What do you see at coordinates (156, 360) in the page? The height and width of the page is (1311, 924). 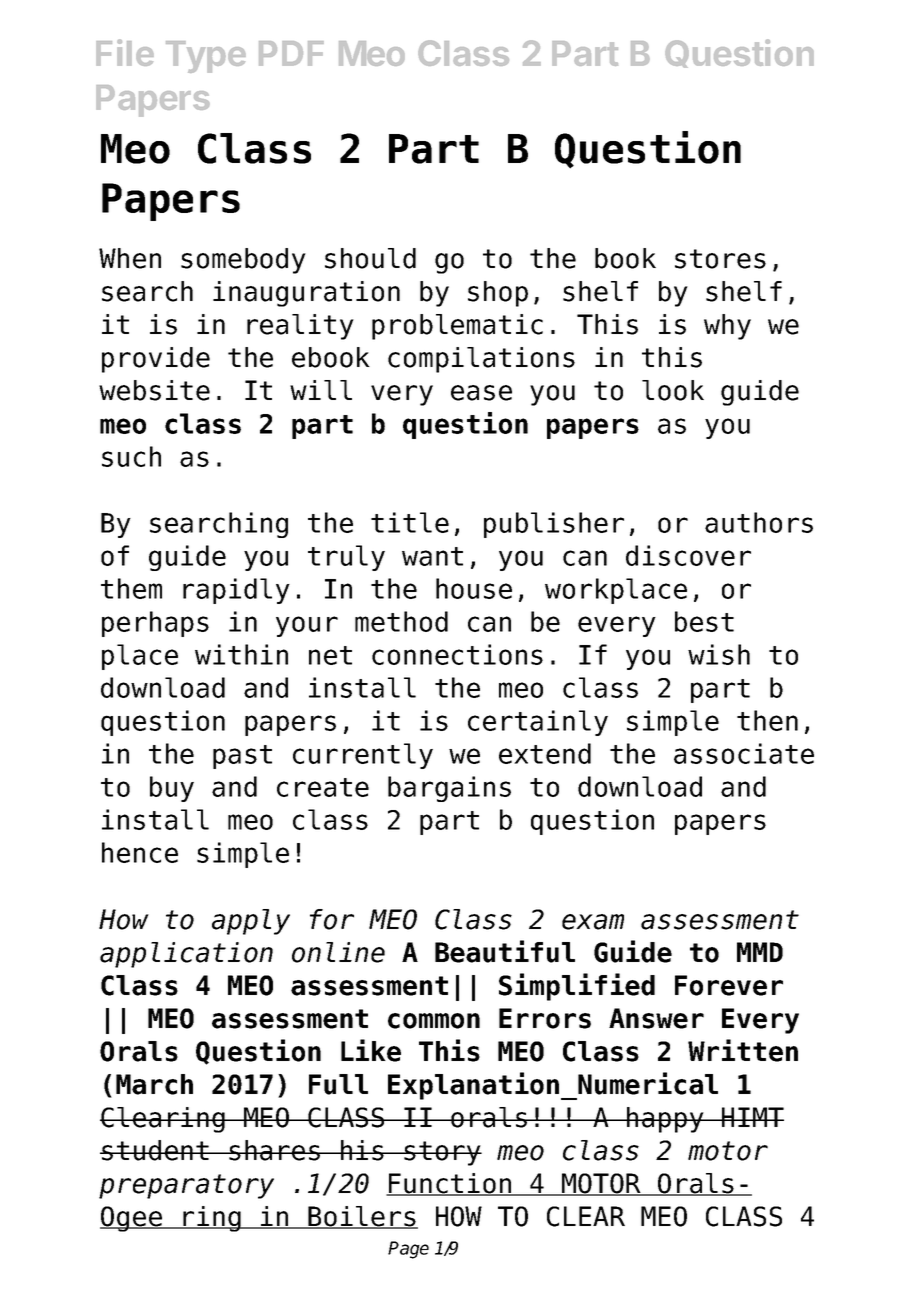 I see `provide` at bounding box center [156, 360].
